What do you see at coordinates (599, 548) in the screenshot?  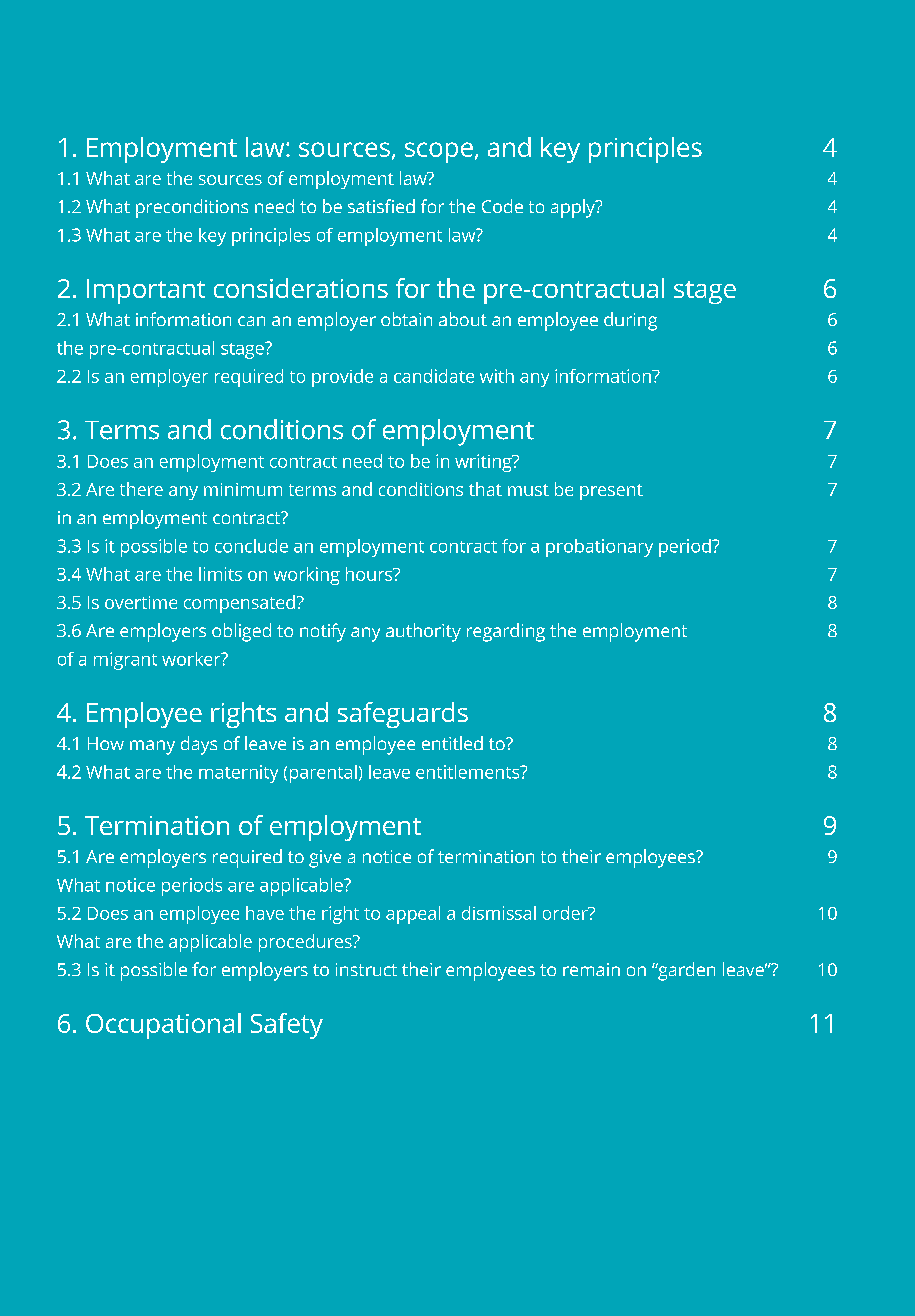 I see `probationary` at bounding box center [599, 548].
